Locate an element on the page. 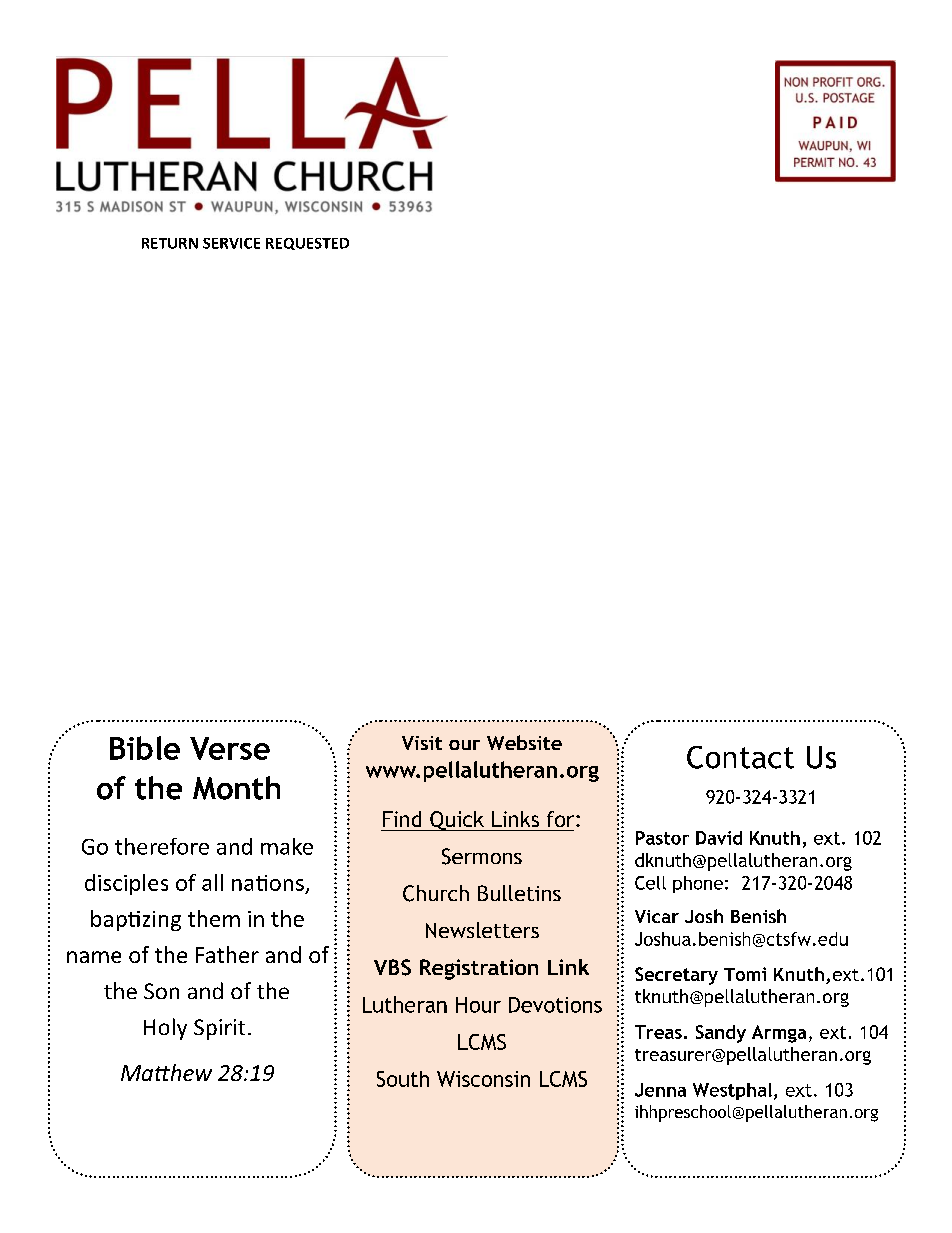 The height and width of the image is (1233, 952). South is located at coordinates (403, 1079).
